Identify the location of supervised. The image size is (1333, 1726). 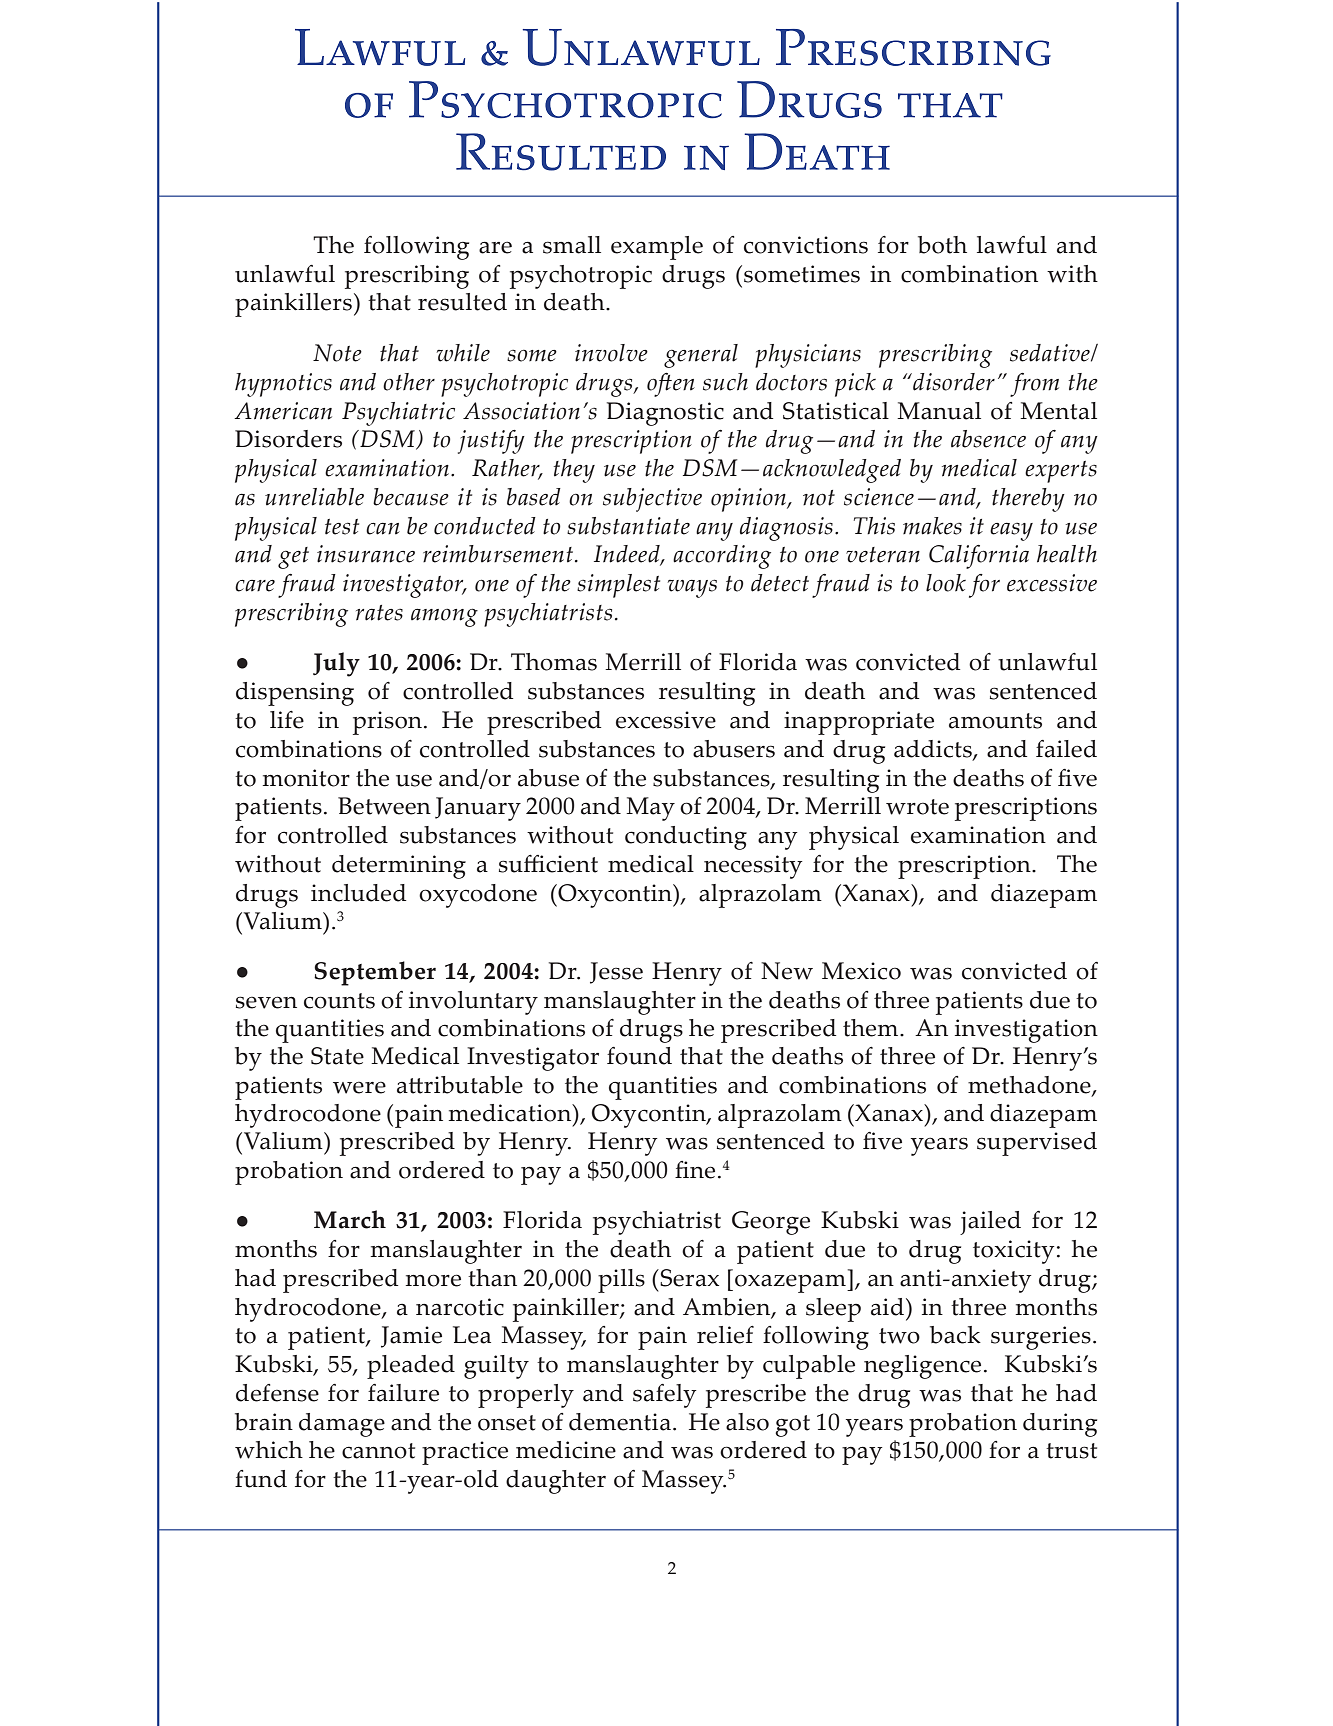
(1037, 1144).
